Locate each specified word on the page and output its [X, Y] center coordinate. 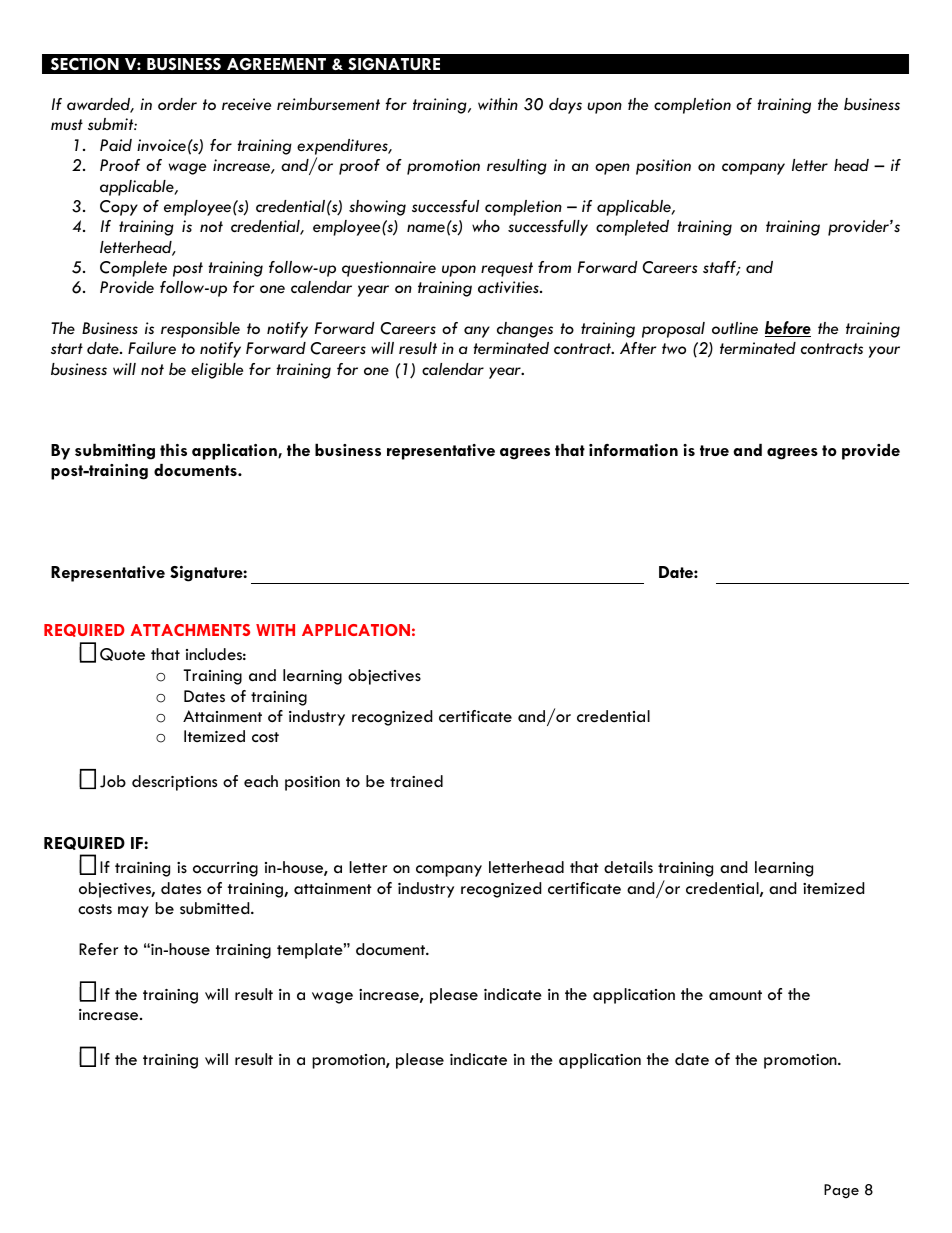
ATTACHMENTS [190, 630]
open [612, 169]
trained [416, 781]
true [714, 450]
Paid [116, 145]
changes [525, 330]
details [628, 867]
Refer [98, 949]
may [133, 912]
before [788, 329]
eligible [217, 371]
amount [735, 995]
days [565, 106]
